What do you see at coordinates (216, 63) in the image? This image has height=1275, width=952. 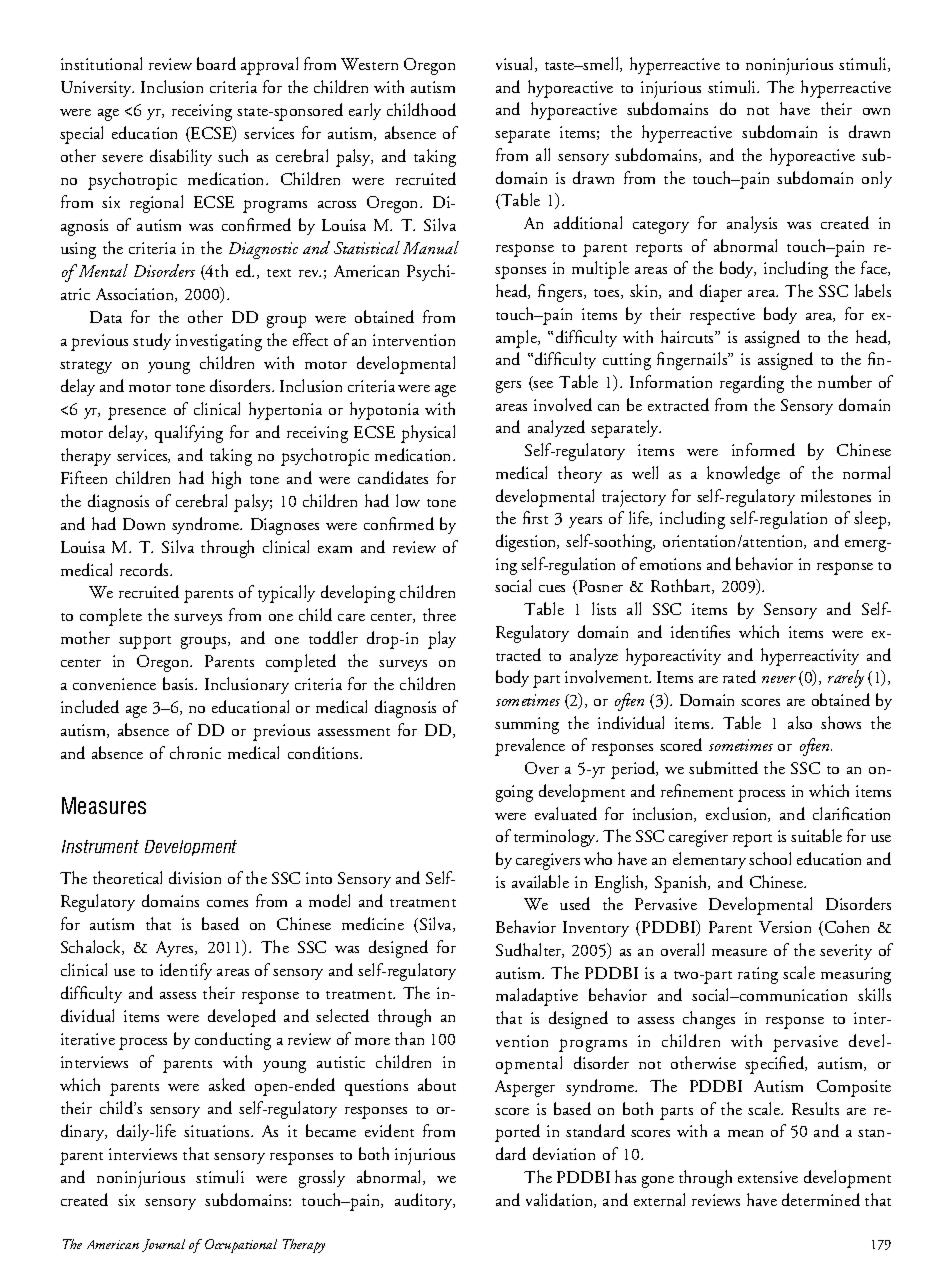 I see `board` at bounding box center [216, 63].
